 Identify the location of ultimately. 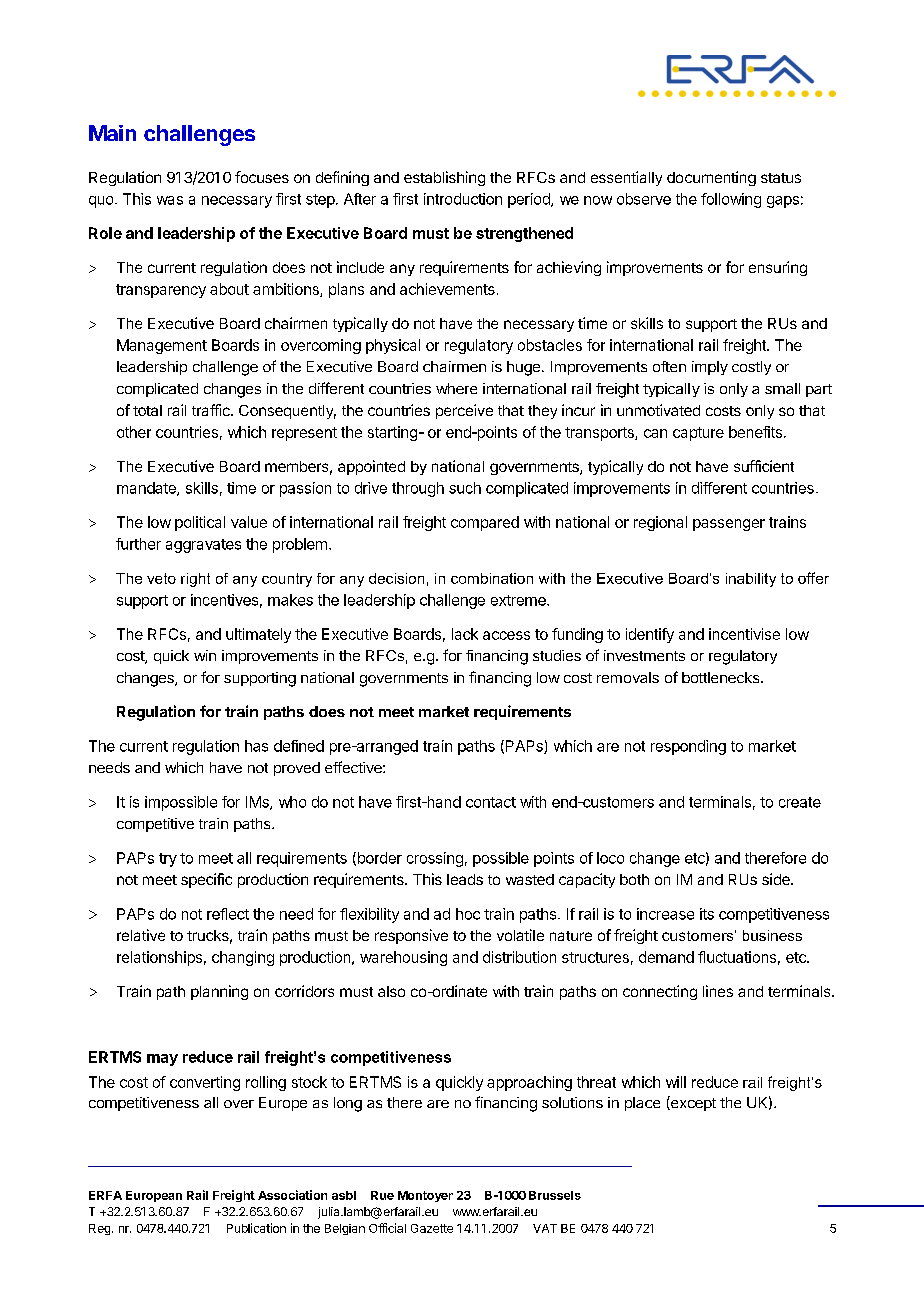
(258, 635).
